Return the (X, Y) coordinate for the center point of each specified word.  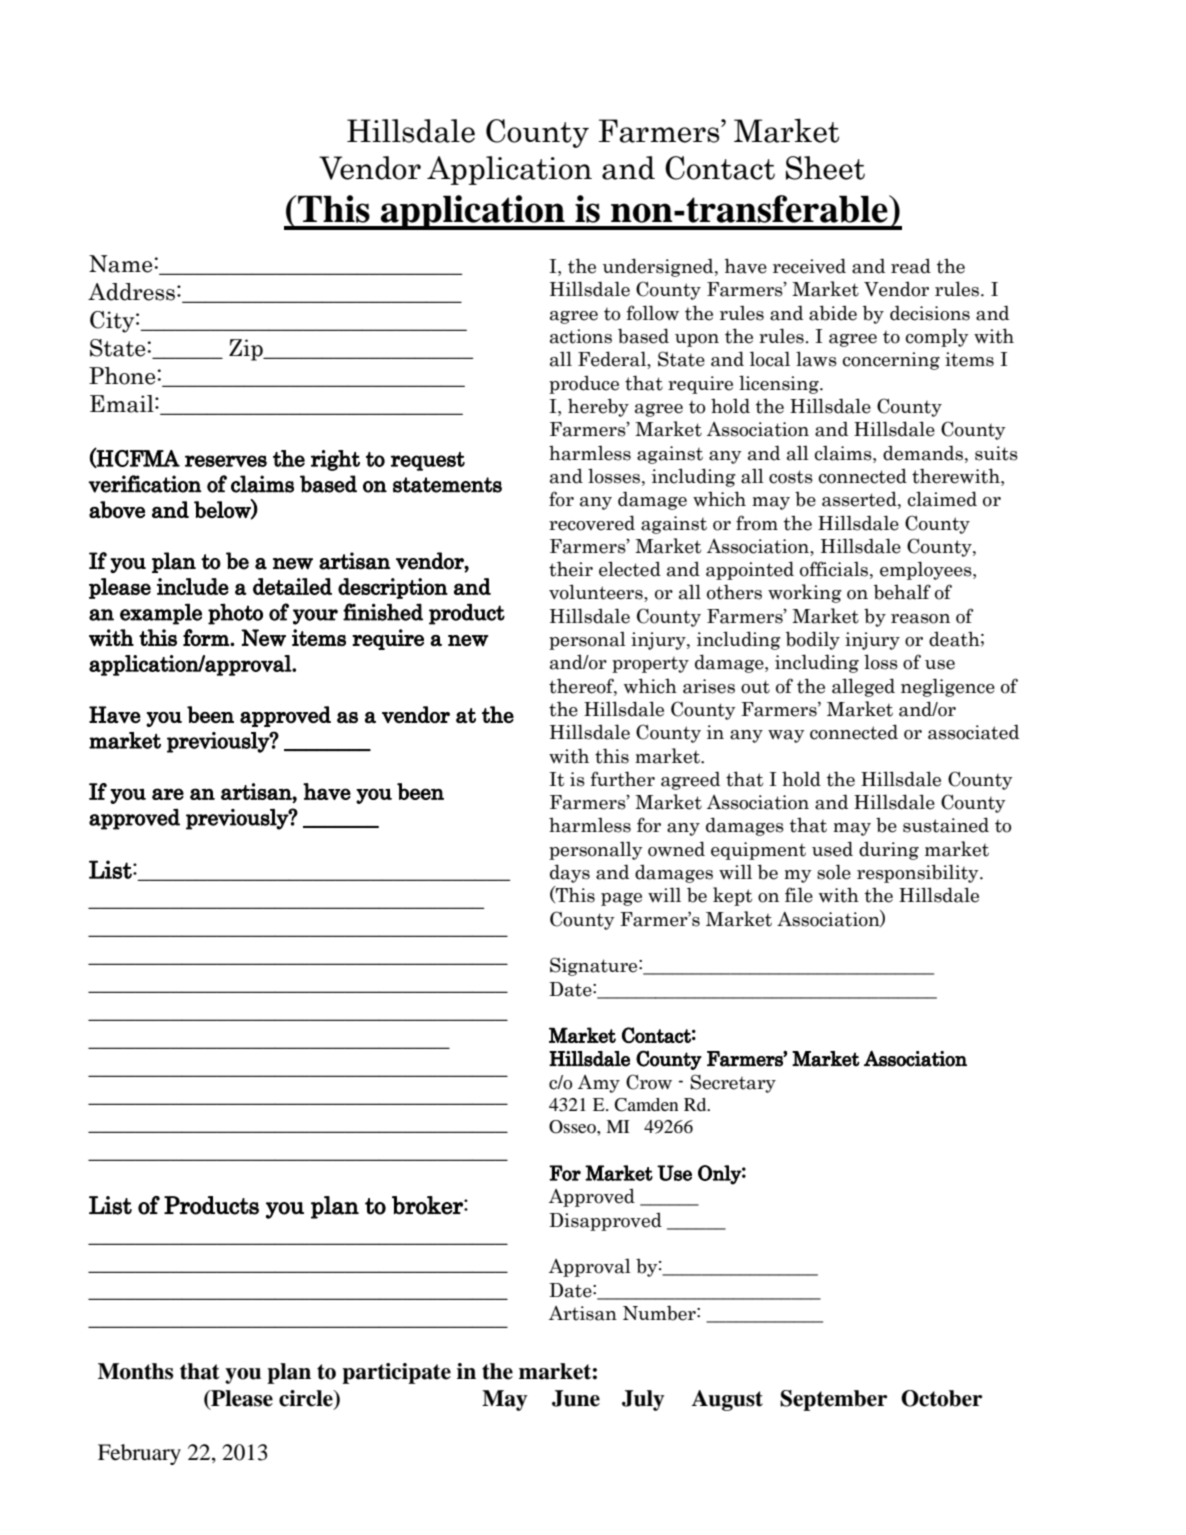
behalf (902, 592)
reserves (226, 461)
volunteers (597, 593)
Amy (599, 1084)
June (576, 1398)
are (168, 794)
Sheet (825, 168)
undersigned (659, 267)
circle (307, 1398)
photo (235, 614)
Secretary (733, 1083)
